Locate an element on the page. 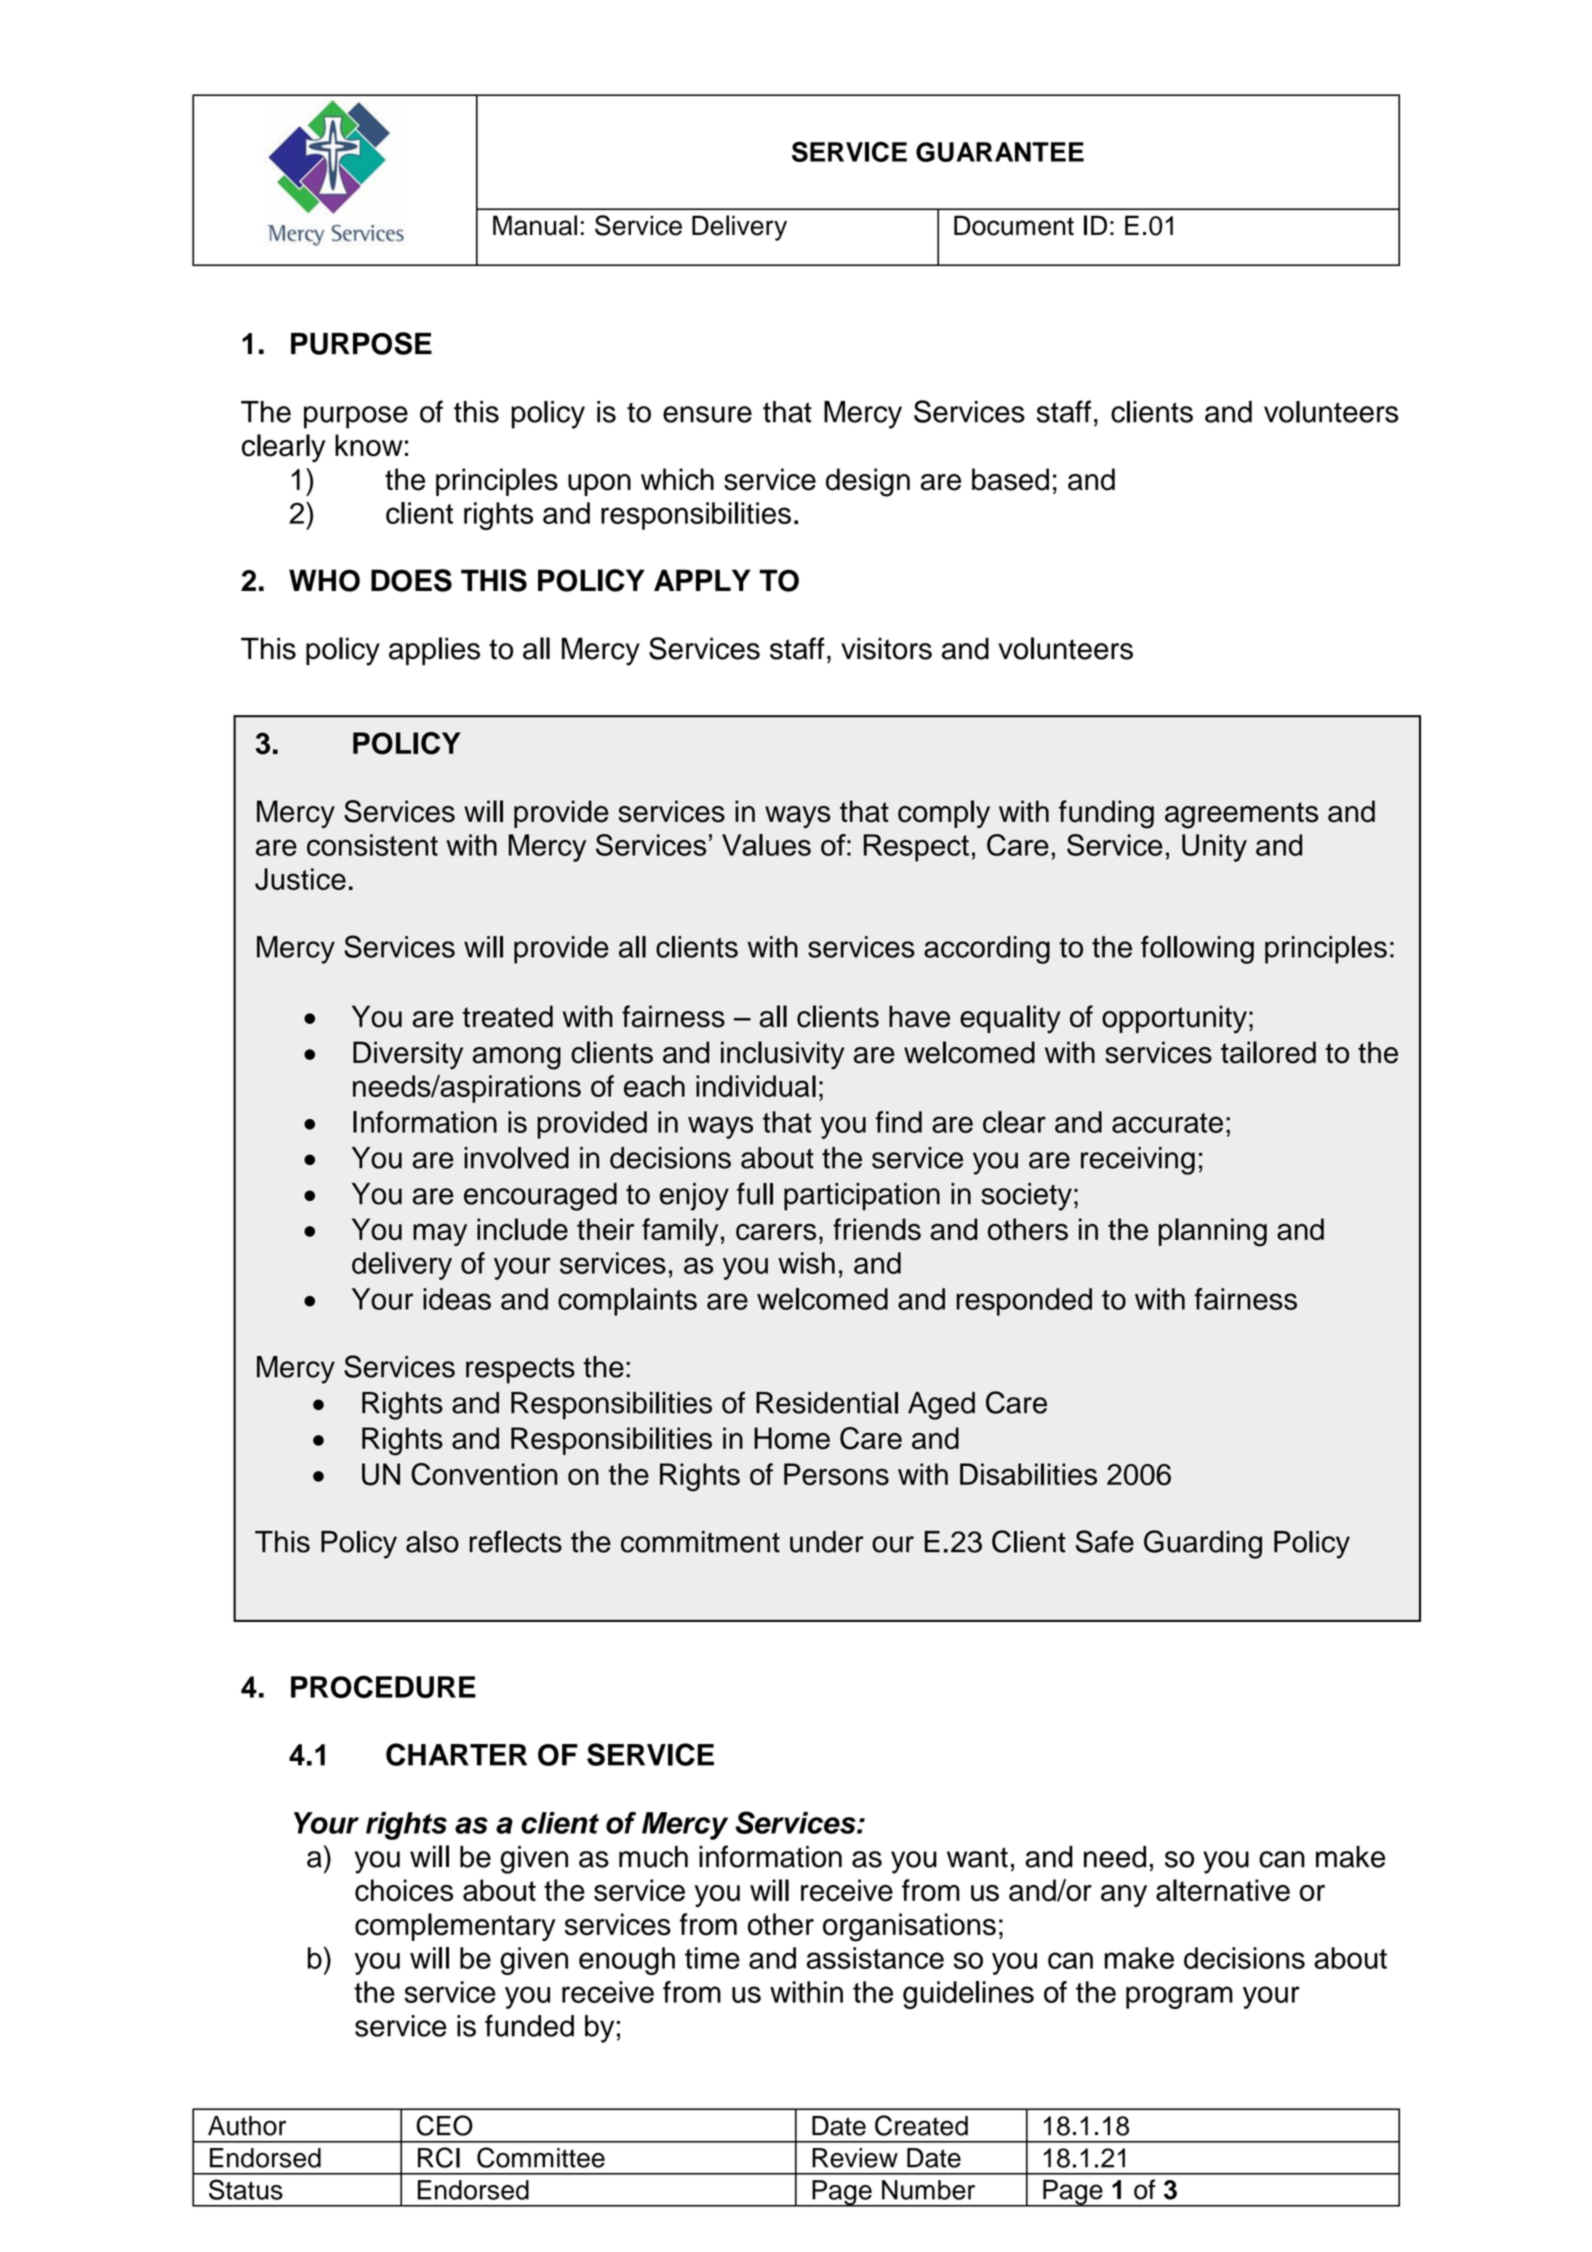  Safe is located at coordinates (1105, 1541).
